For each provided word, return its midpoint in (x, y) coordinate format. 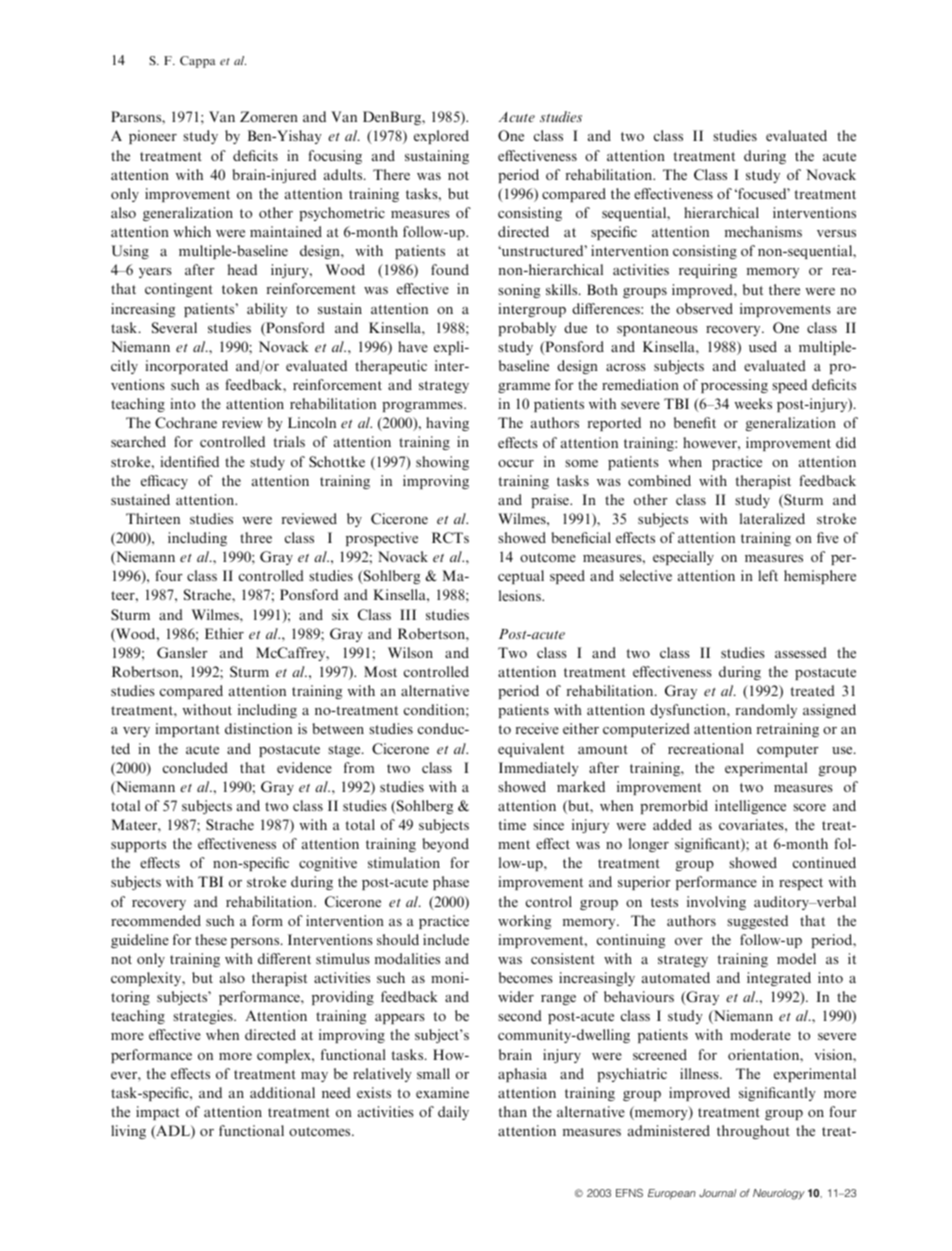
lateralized (772, 518)
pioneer (153, 137)
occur (516, 463)
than (513, 1111)
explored (441, 137)
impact (158, 1113)
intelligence (750, 807)
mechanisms (763, 231)
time (512, 824)
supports (138, 846)
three (256, 537)
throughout (753, 1132)
